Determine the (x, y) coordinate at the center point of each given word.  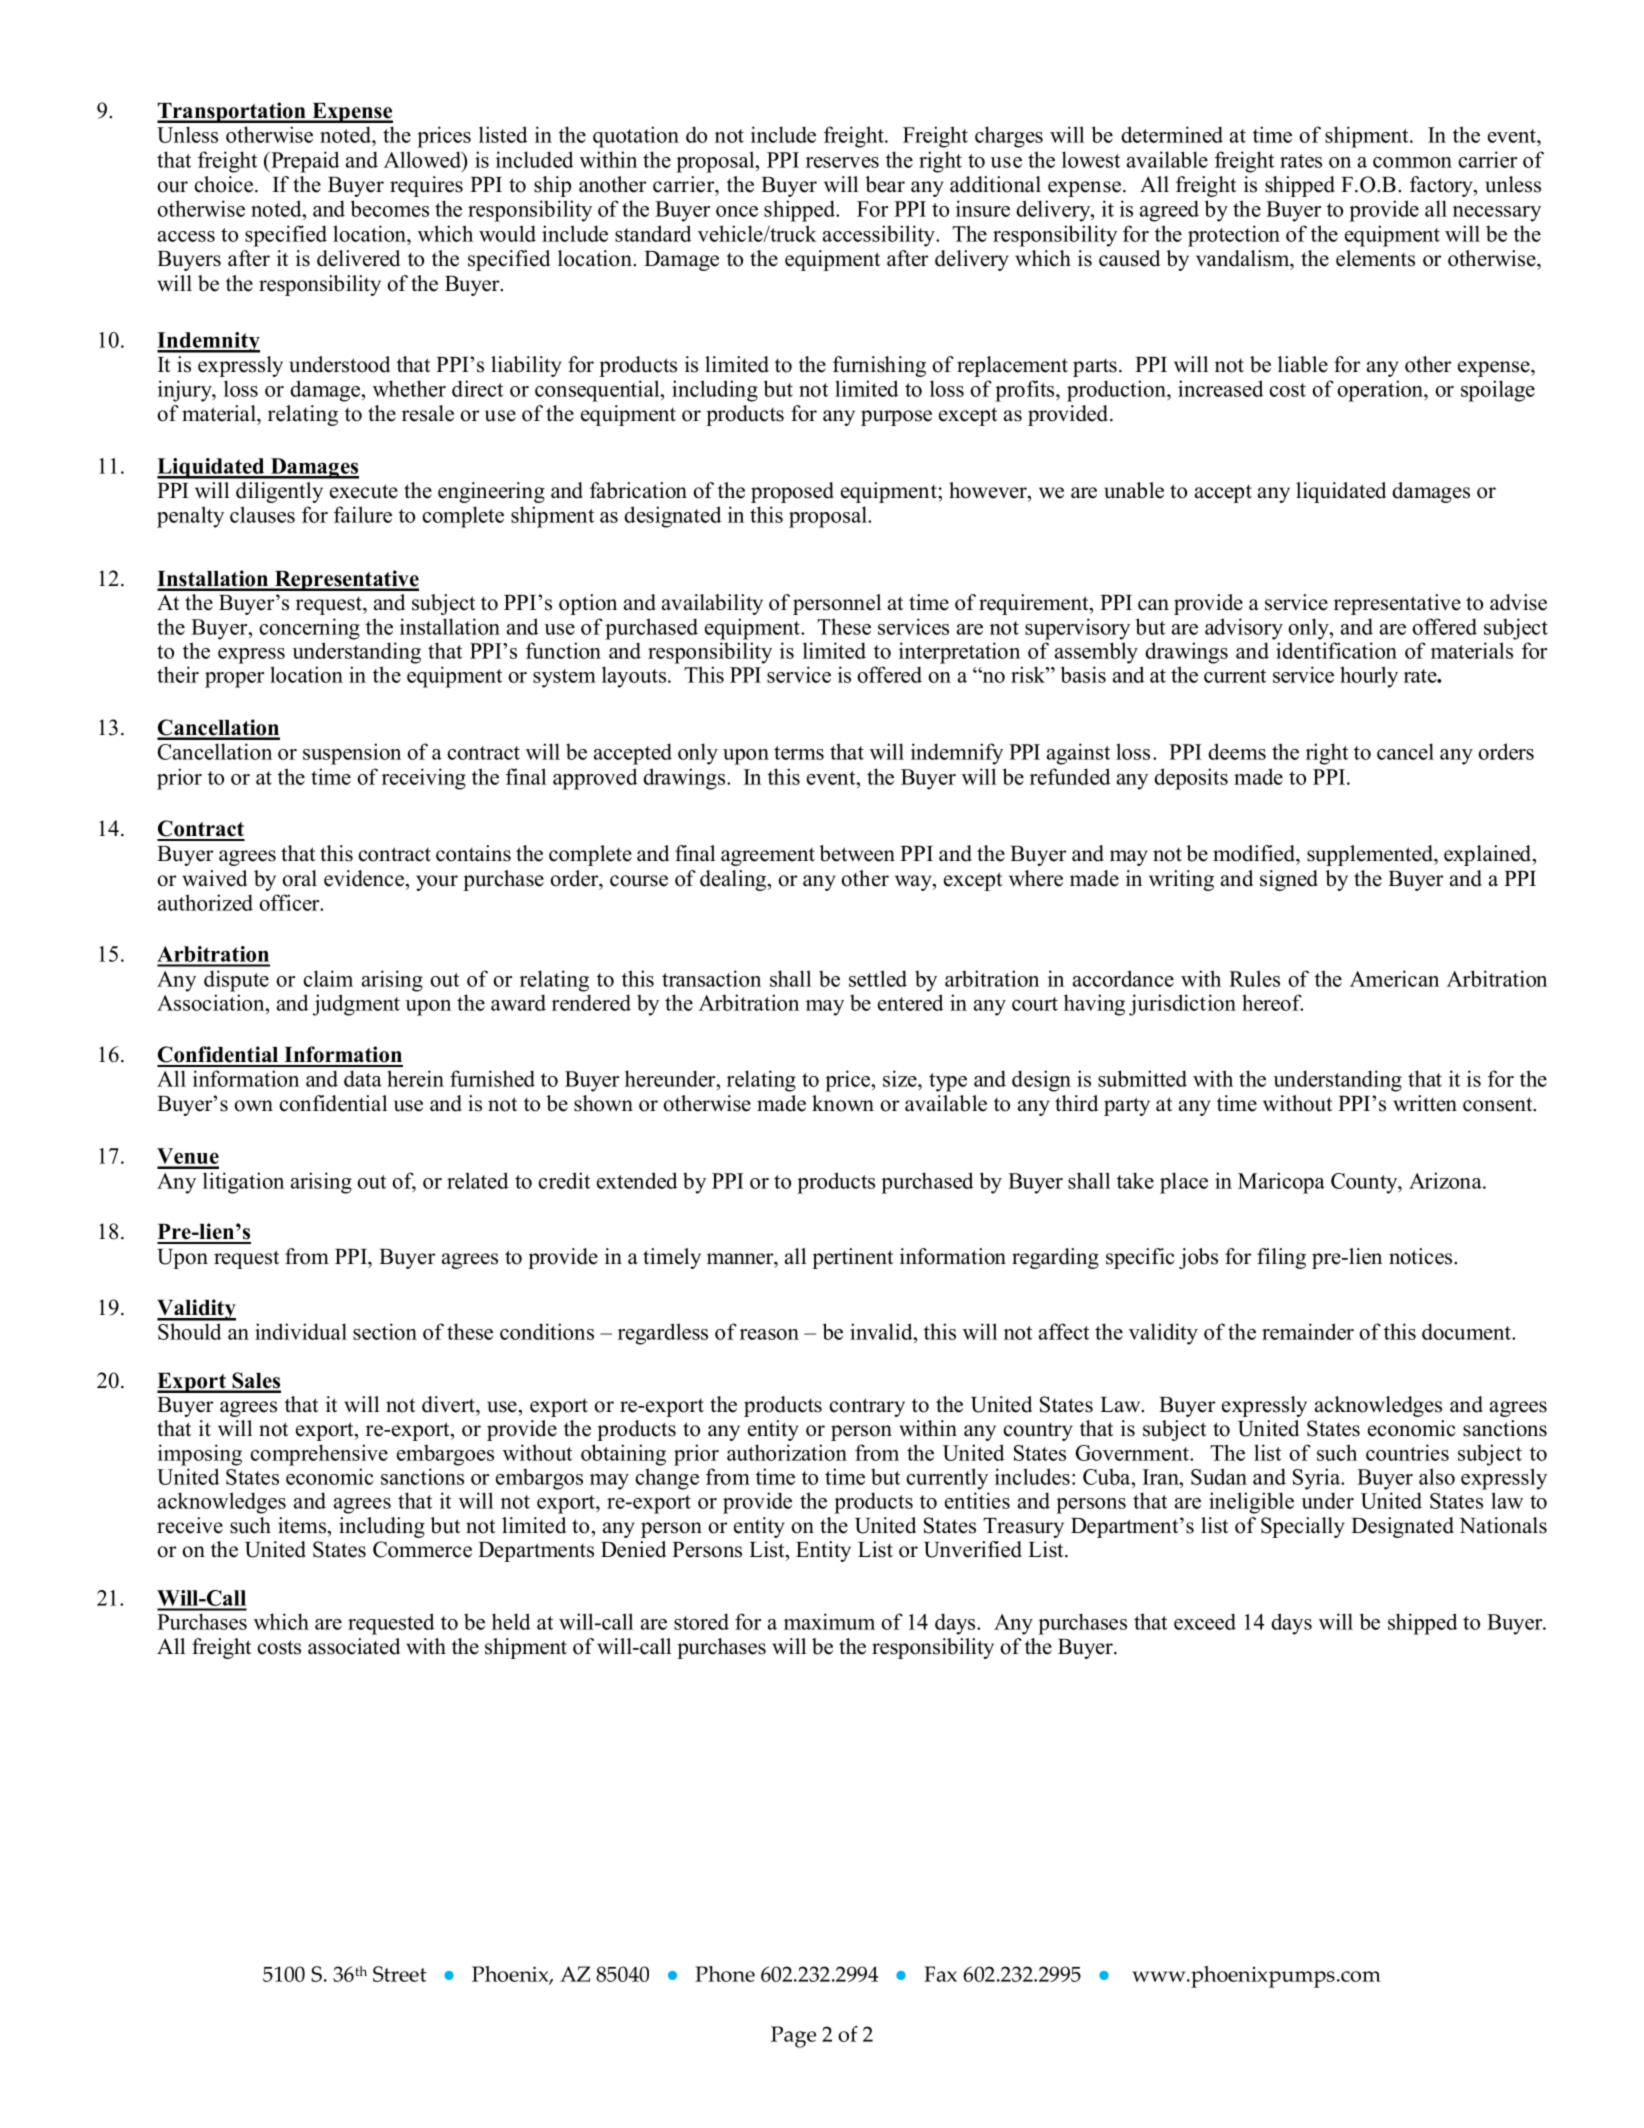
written (1425, 1103)
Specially (1303, 1527)
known (843, 1103)
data (363, 1078)
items (303, 1525)
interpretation (959, 653)
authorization (787, 1452)
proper (234, 680)
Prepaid (304, 162)
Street (400, 1974)
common (1412, 162)
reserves (842, 162)
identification (1336, 650)
